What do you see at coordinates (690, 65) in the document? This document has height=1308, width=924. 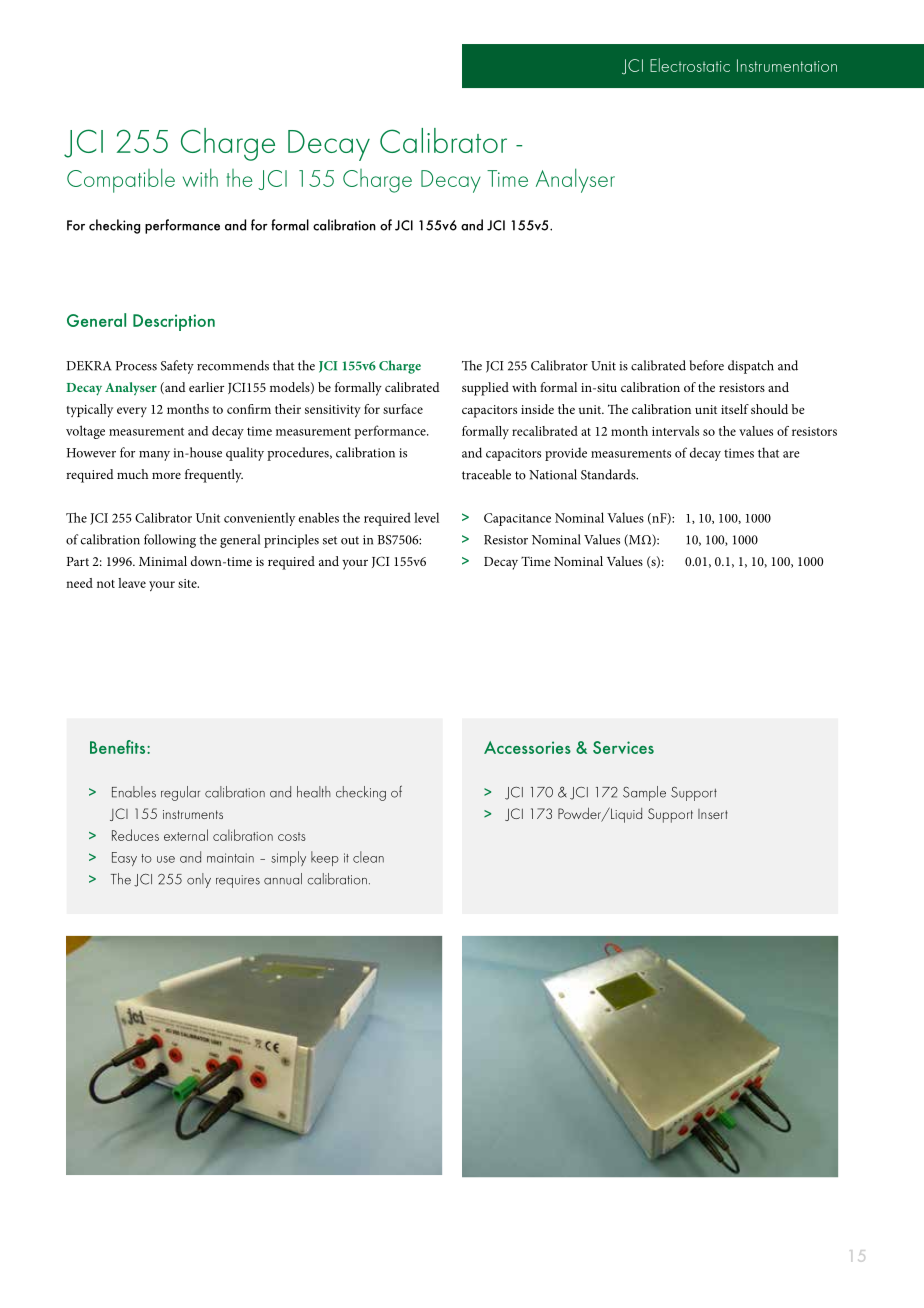 I see `Electrostatic` at bounding box center [690, 65].
